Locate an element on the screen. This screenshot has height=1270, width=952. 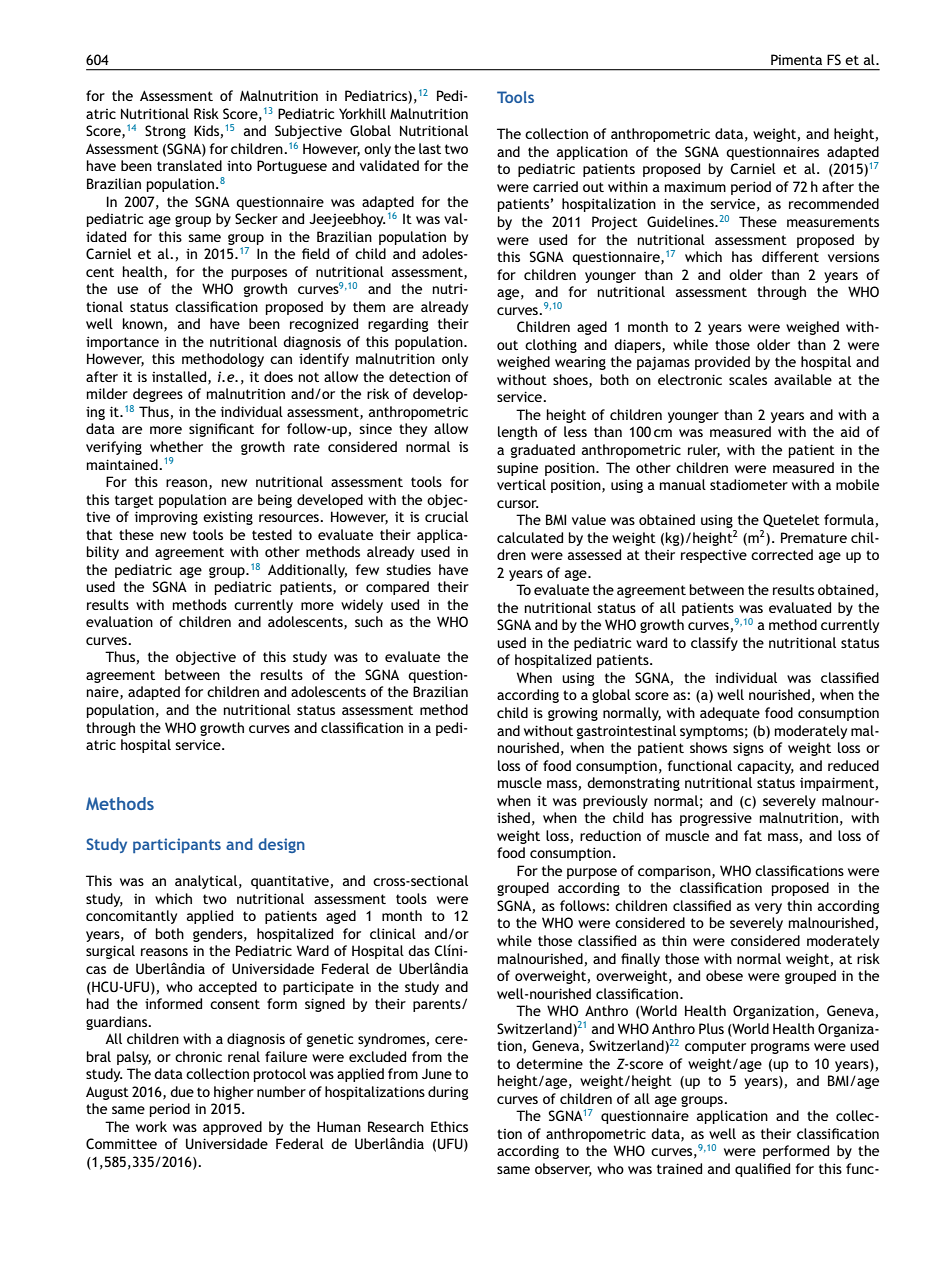
scales is located at coordinates (748, 379).
